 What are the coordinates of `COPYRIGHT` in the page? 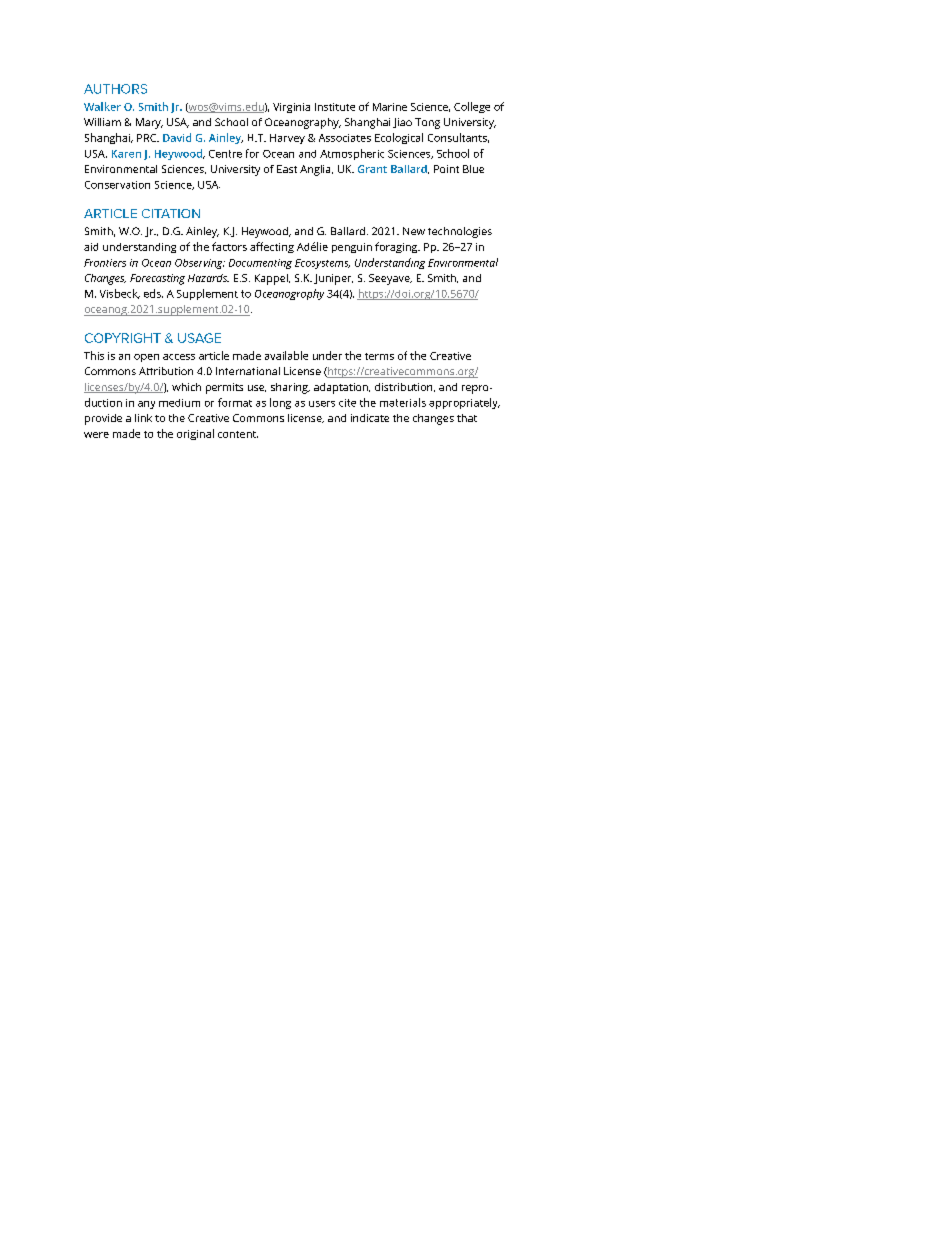 It's located at (123, 338).
